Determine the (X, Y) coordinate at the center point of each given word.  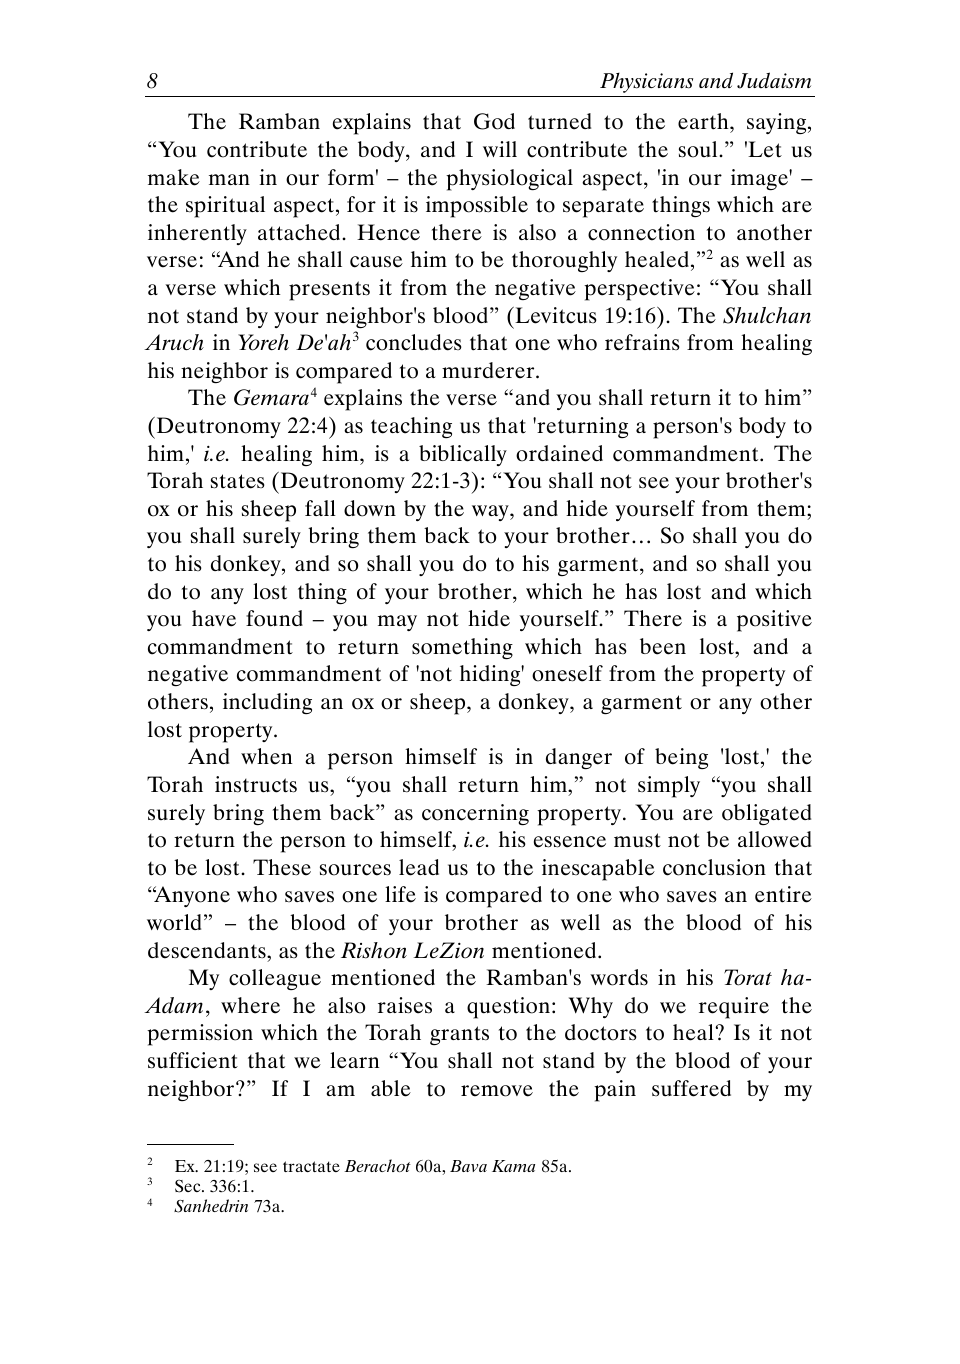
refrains (642, 342)
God (494, 121)
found (274, 618)
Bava (468, 1166)
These (282, 867)
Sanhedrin (211, 1206)
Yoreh (263, 342)
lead (419, 867)
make (174, 177)
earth (704, 123)
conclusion (714, 867)
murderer (489, 370)
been (663, 646)
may (397, 623)
